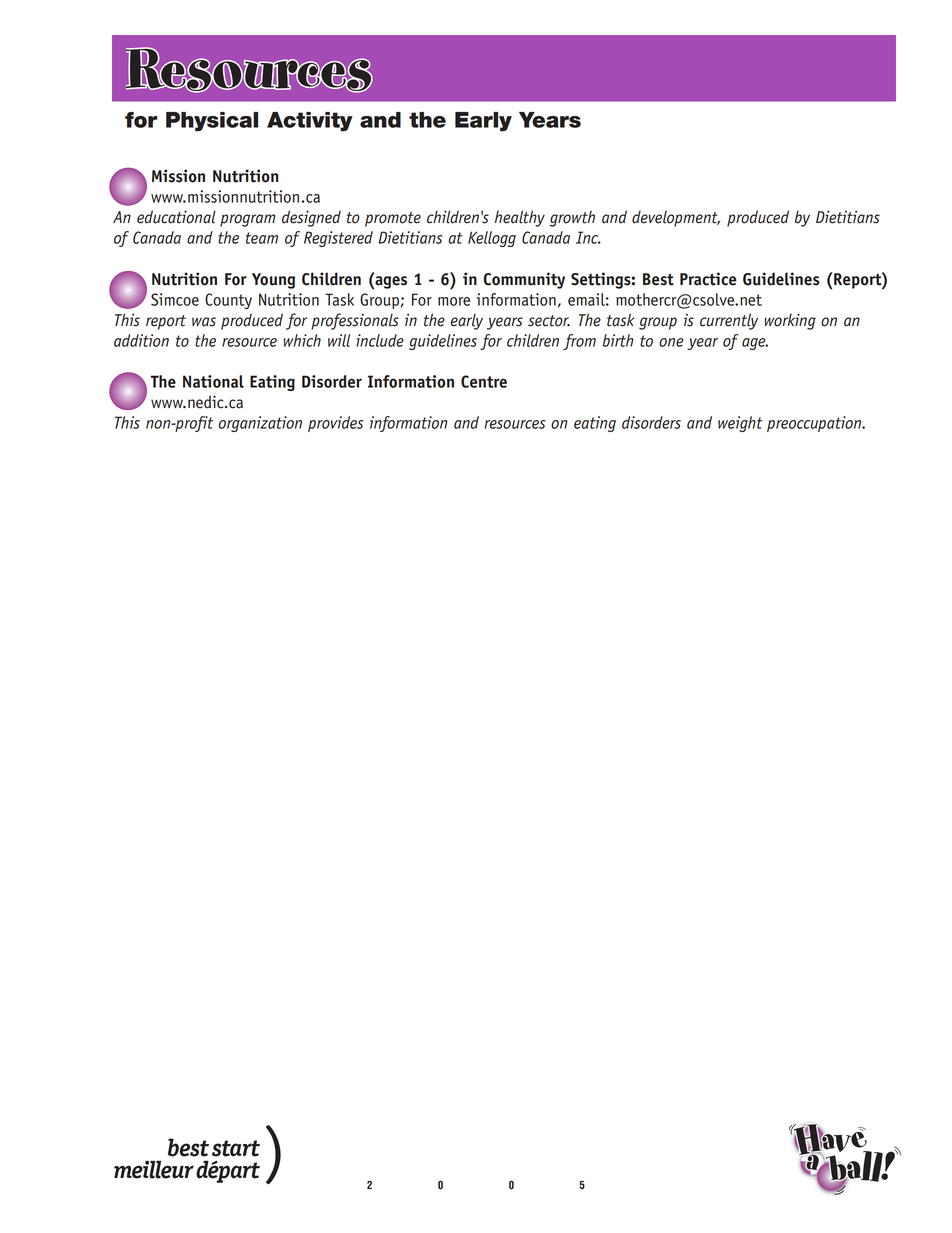 Image resolution: width=952 pixels, height=1233 pixels. I want to click on Physical, so click(212, 122).
